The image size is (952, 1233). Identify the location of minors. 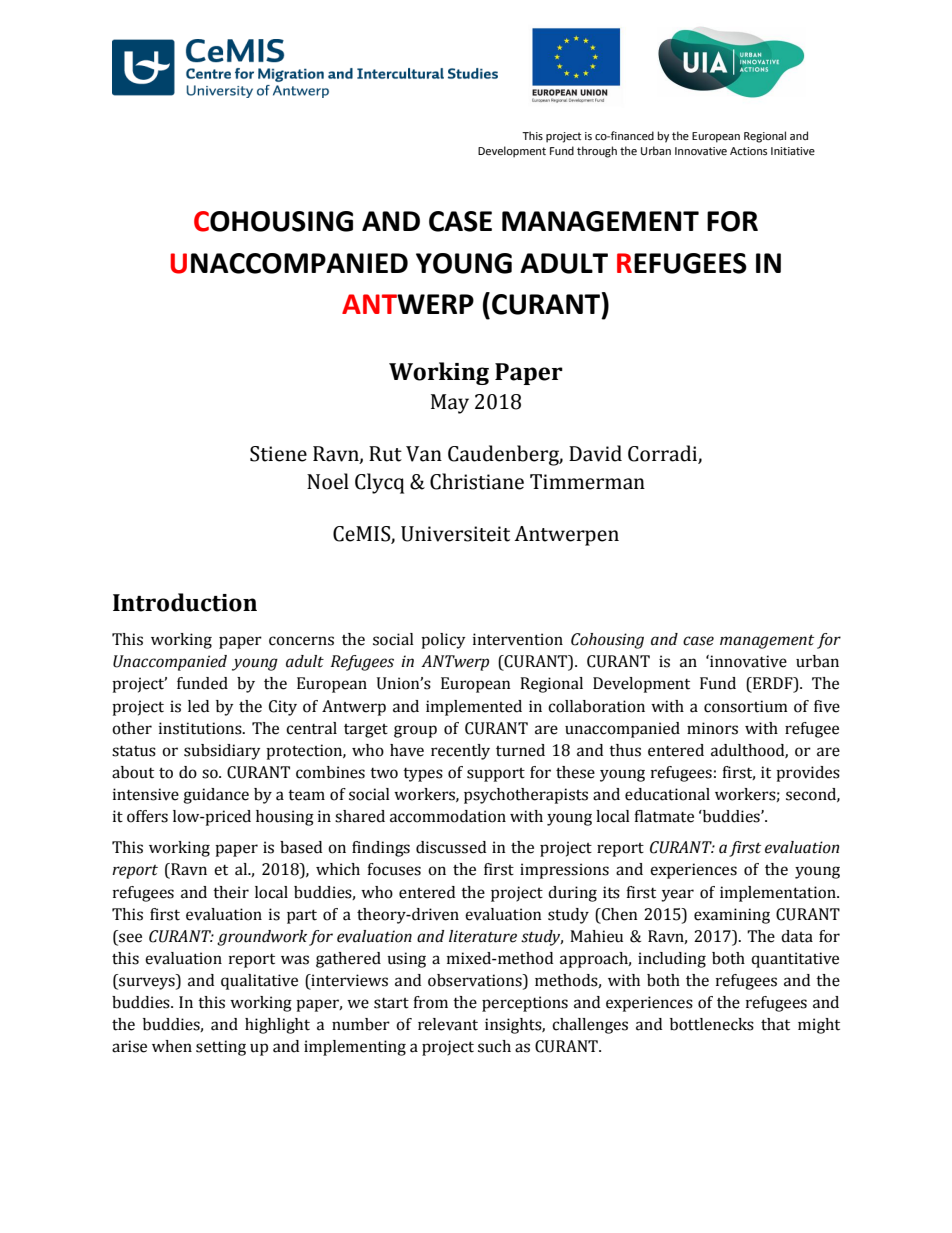
(712, 728).
